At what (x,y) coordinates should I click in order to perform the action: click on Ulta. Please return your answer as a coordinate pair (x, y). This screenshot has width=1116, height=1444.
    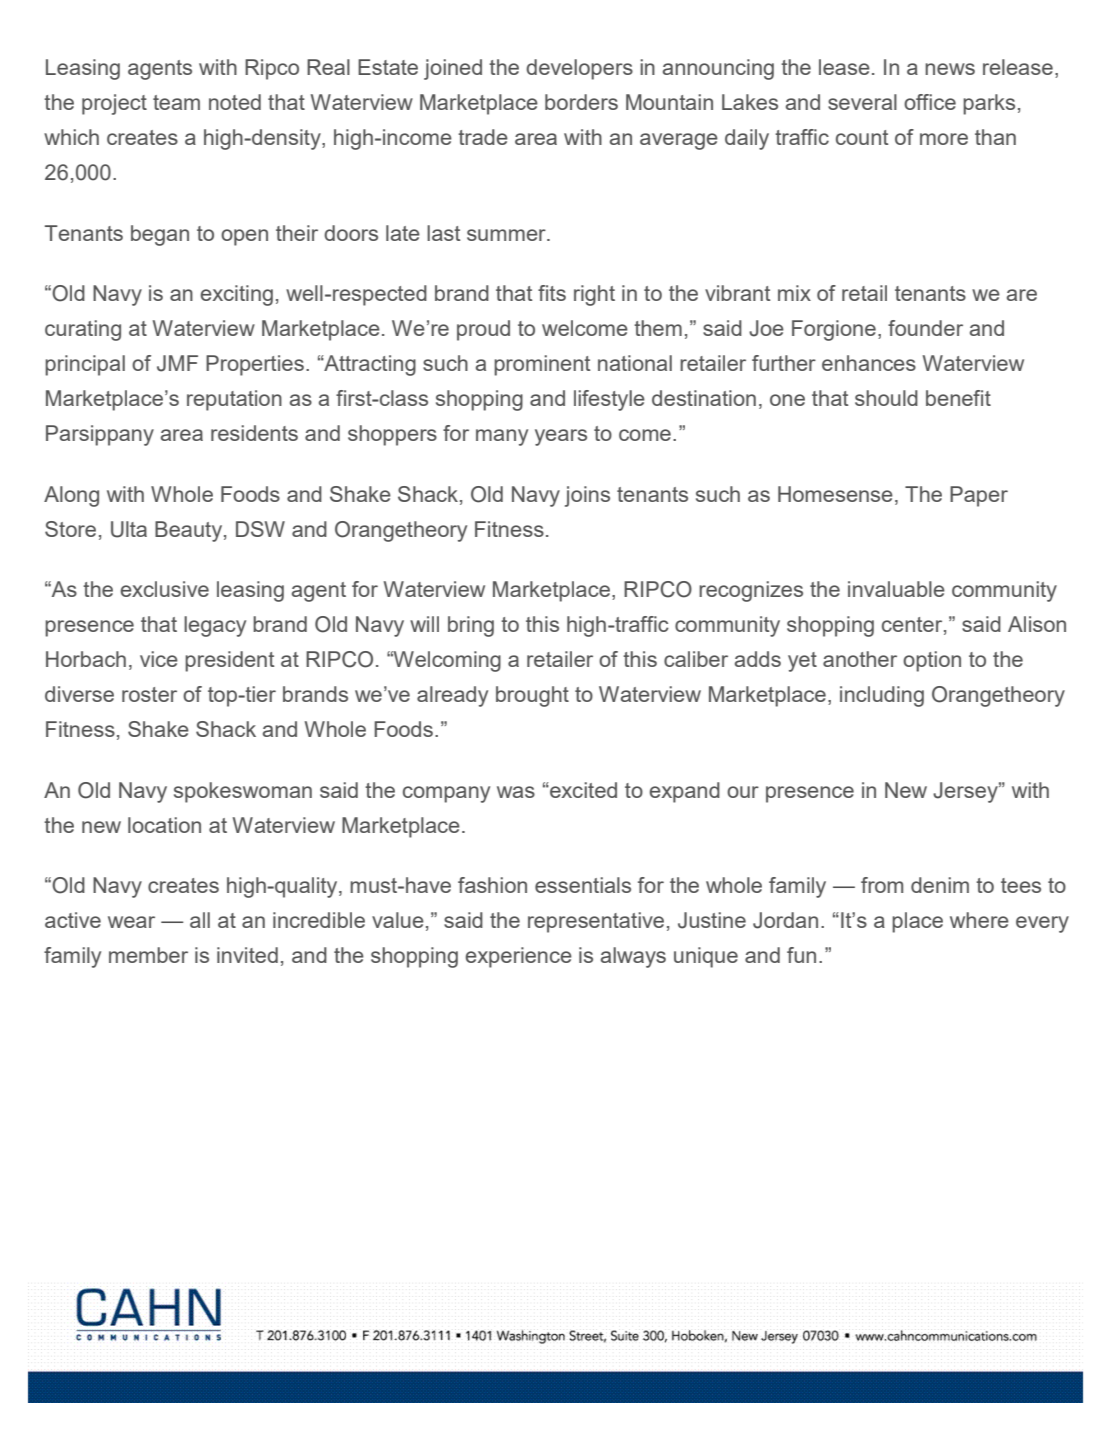
    Looking at the image, I should click on (129, 529).
